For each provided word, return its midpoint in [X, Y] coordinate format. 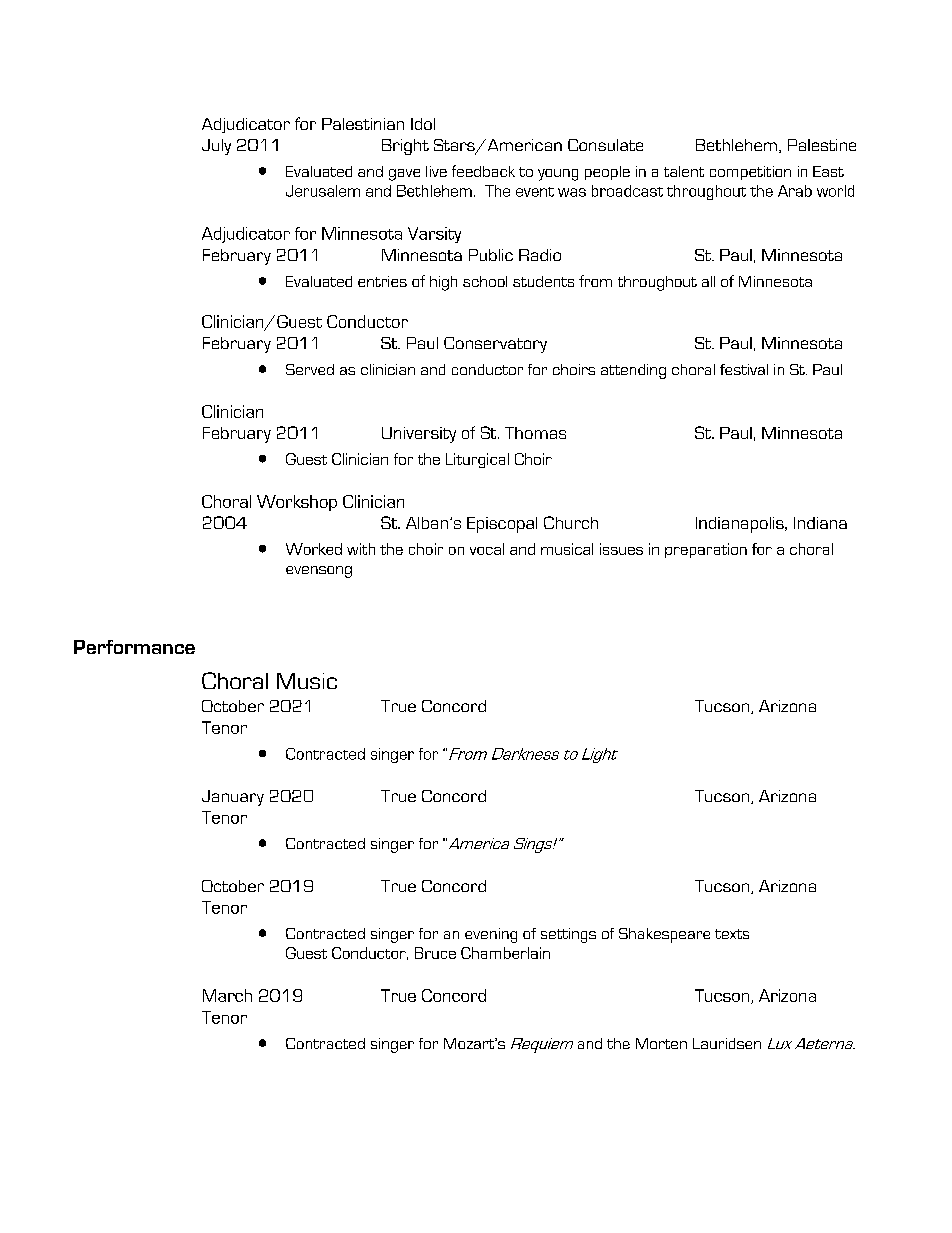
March [227, 995]
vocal [487, 549]
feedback [483, 171]
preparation [706, 550]
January [233, 798]
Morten [661, 1043]
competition [750, 173]
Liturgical [477, 460]
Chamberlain [505, 953]
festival [744, 369]
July [216, 147]
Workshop [297, 503]
